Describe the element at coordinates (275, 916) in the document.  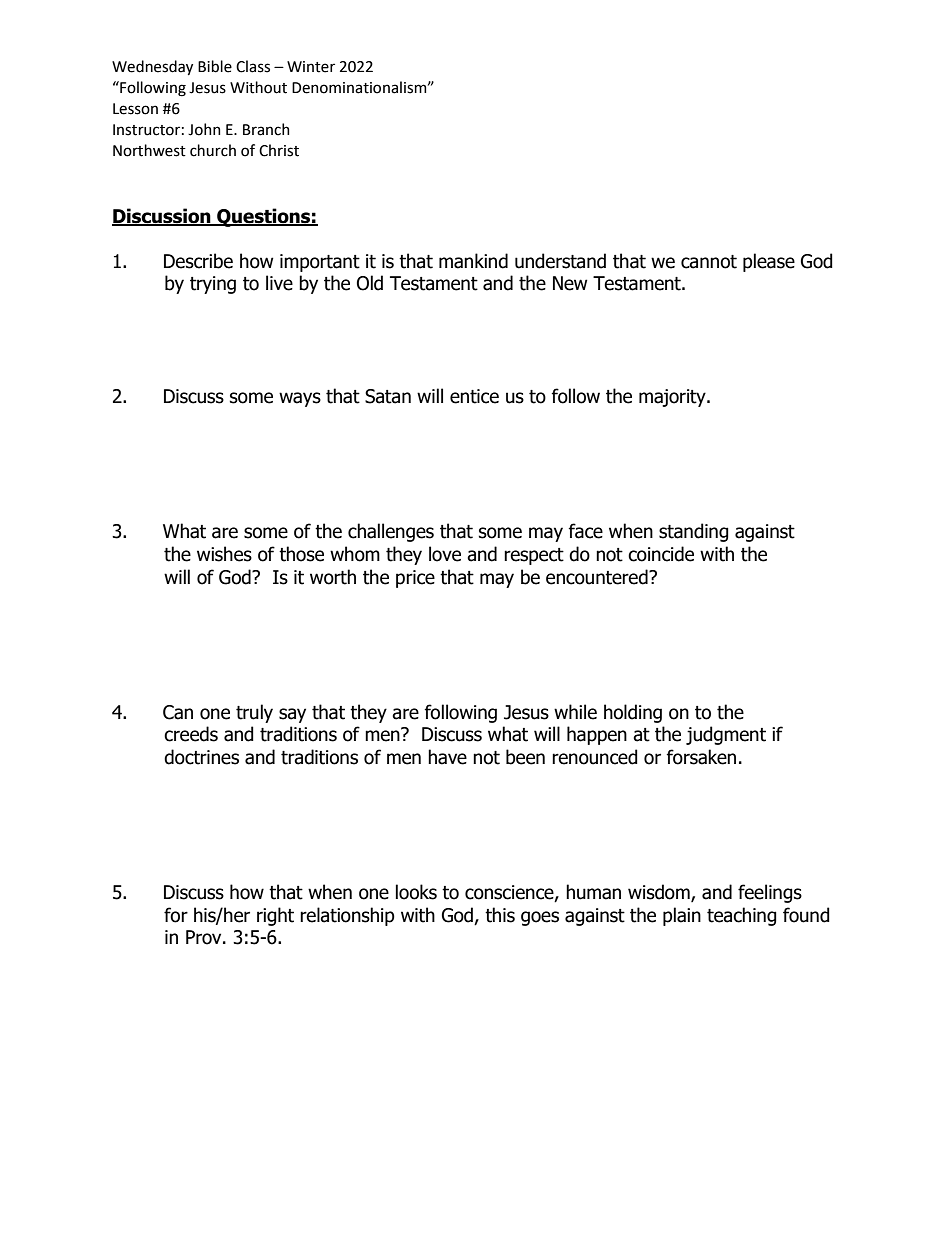
I see `right` at that location.
